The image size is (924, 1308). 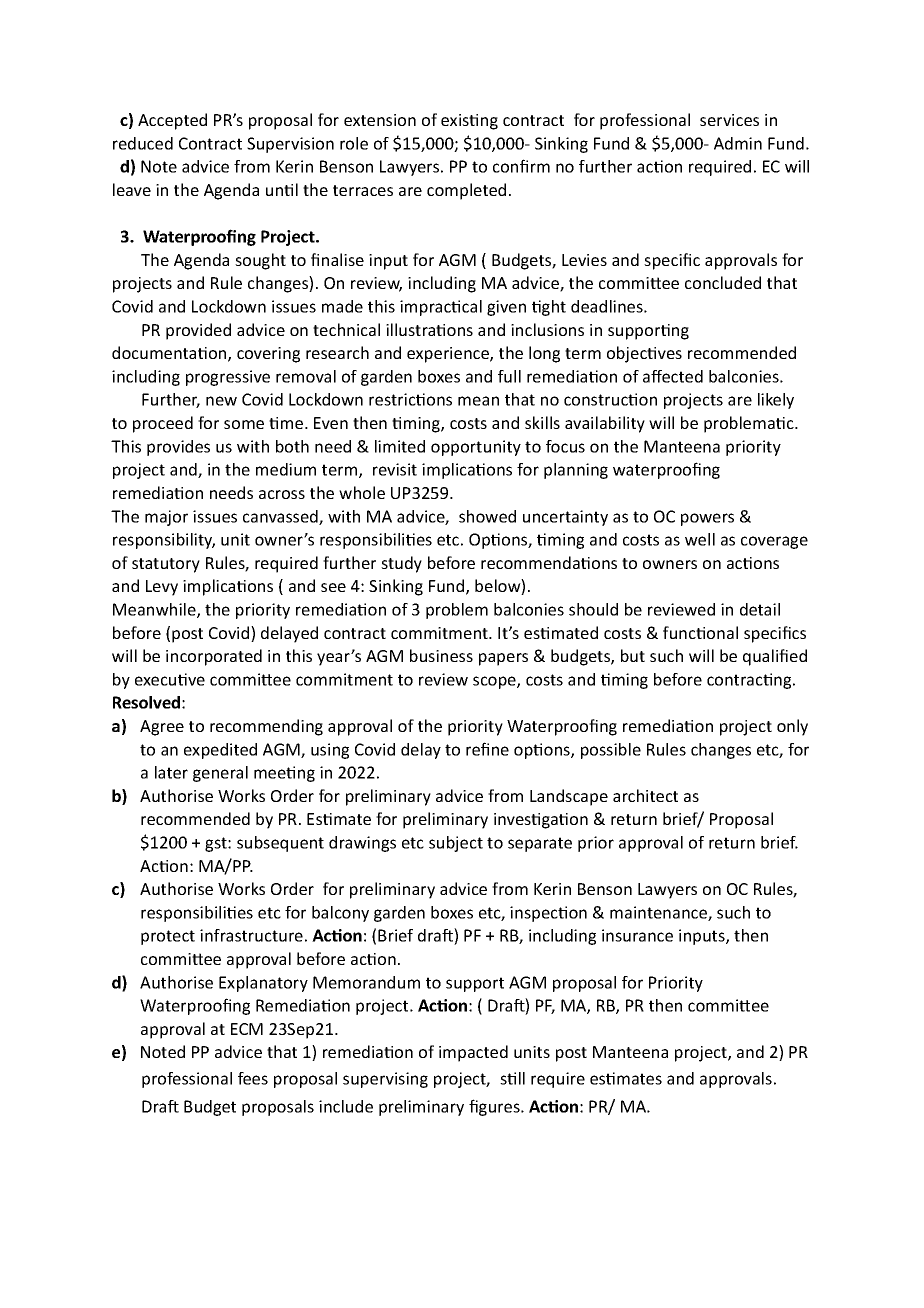 What do you see at coordinates (253, 1078) in the screenshot?
I see `fees` at bounding box center [253, 1078].
